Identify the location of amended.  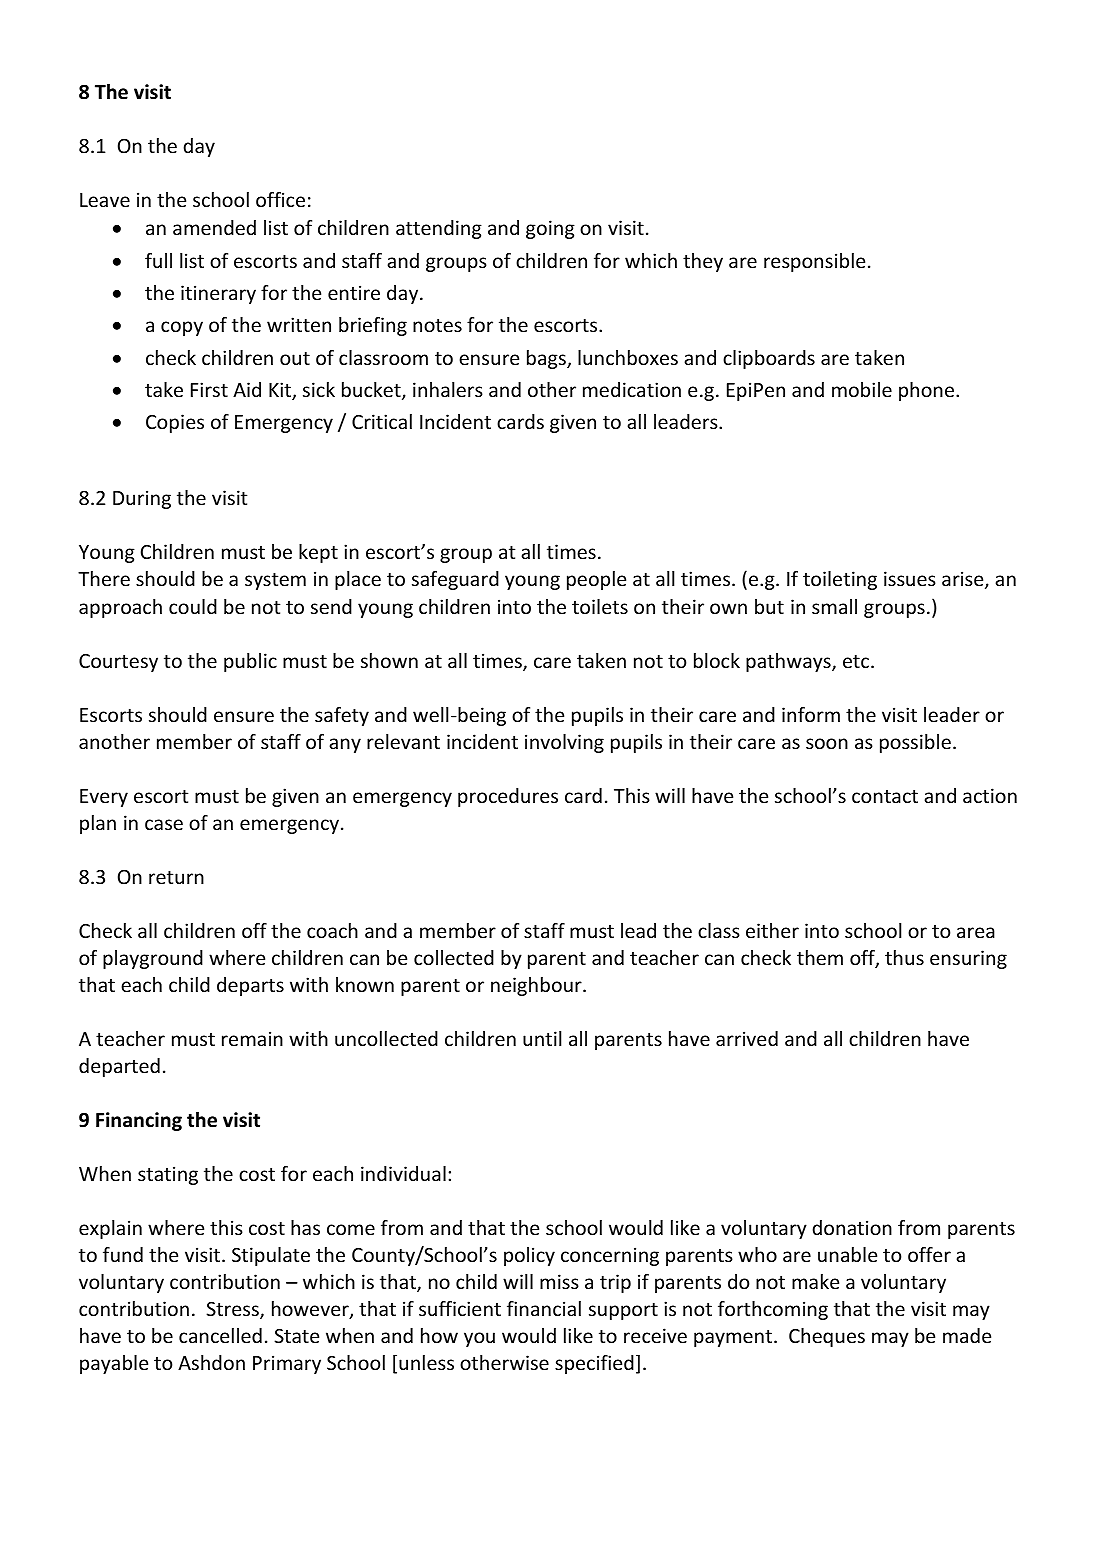
(214, 227).
